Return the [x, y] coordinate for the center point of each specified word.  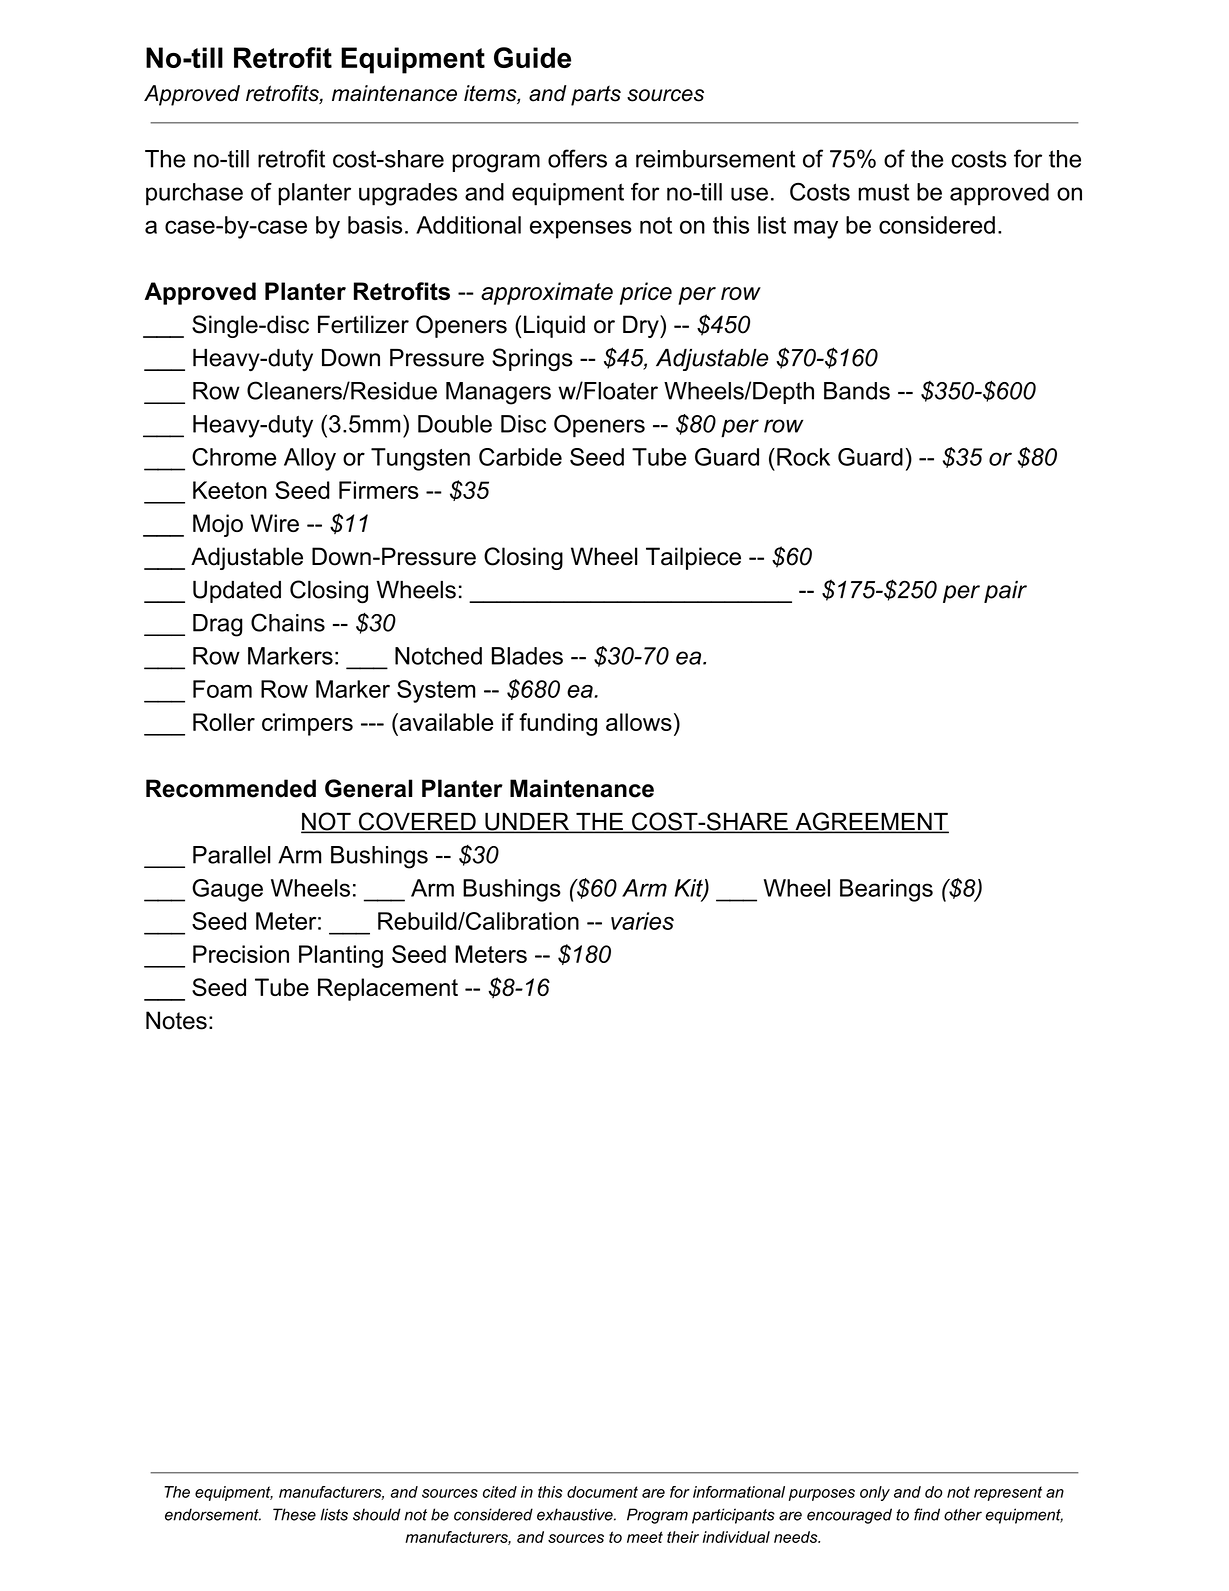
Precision [241, 954]
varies [642, 921]
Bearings [886, 890]
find [927, 1514]
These [294, 1514]
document [602, 1492]
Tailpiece [693, 558]
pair [1005, 592]
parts [596, 95]
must [883, 192]
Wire [275, 523]
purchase [194, 194]
